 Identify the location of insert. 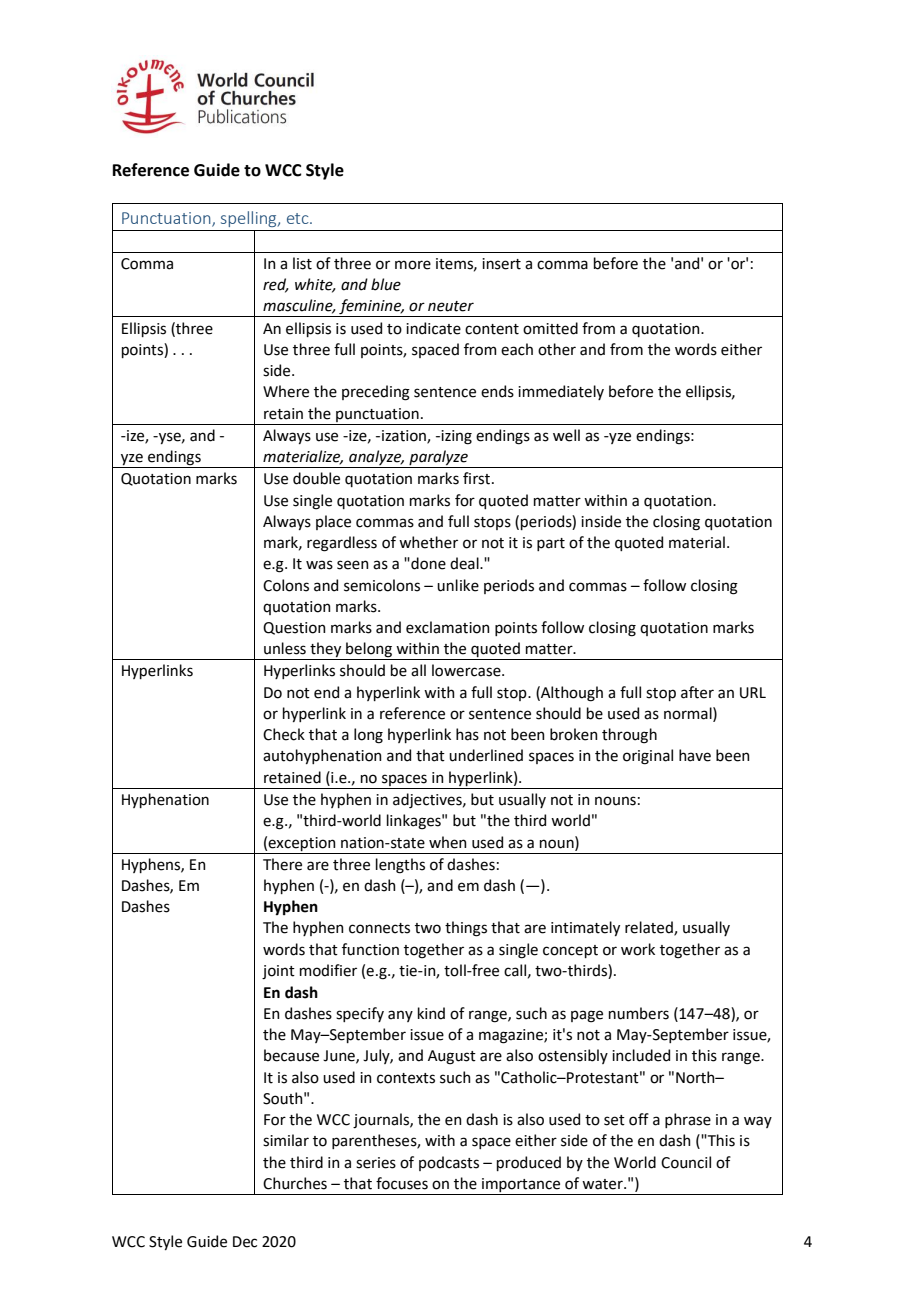
(501, 264).
